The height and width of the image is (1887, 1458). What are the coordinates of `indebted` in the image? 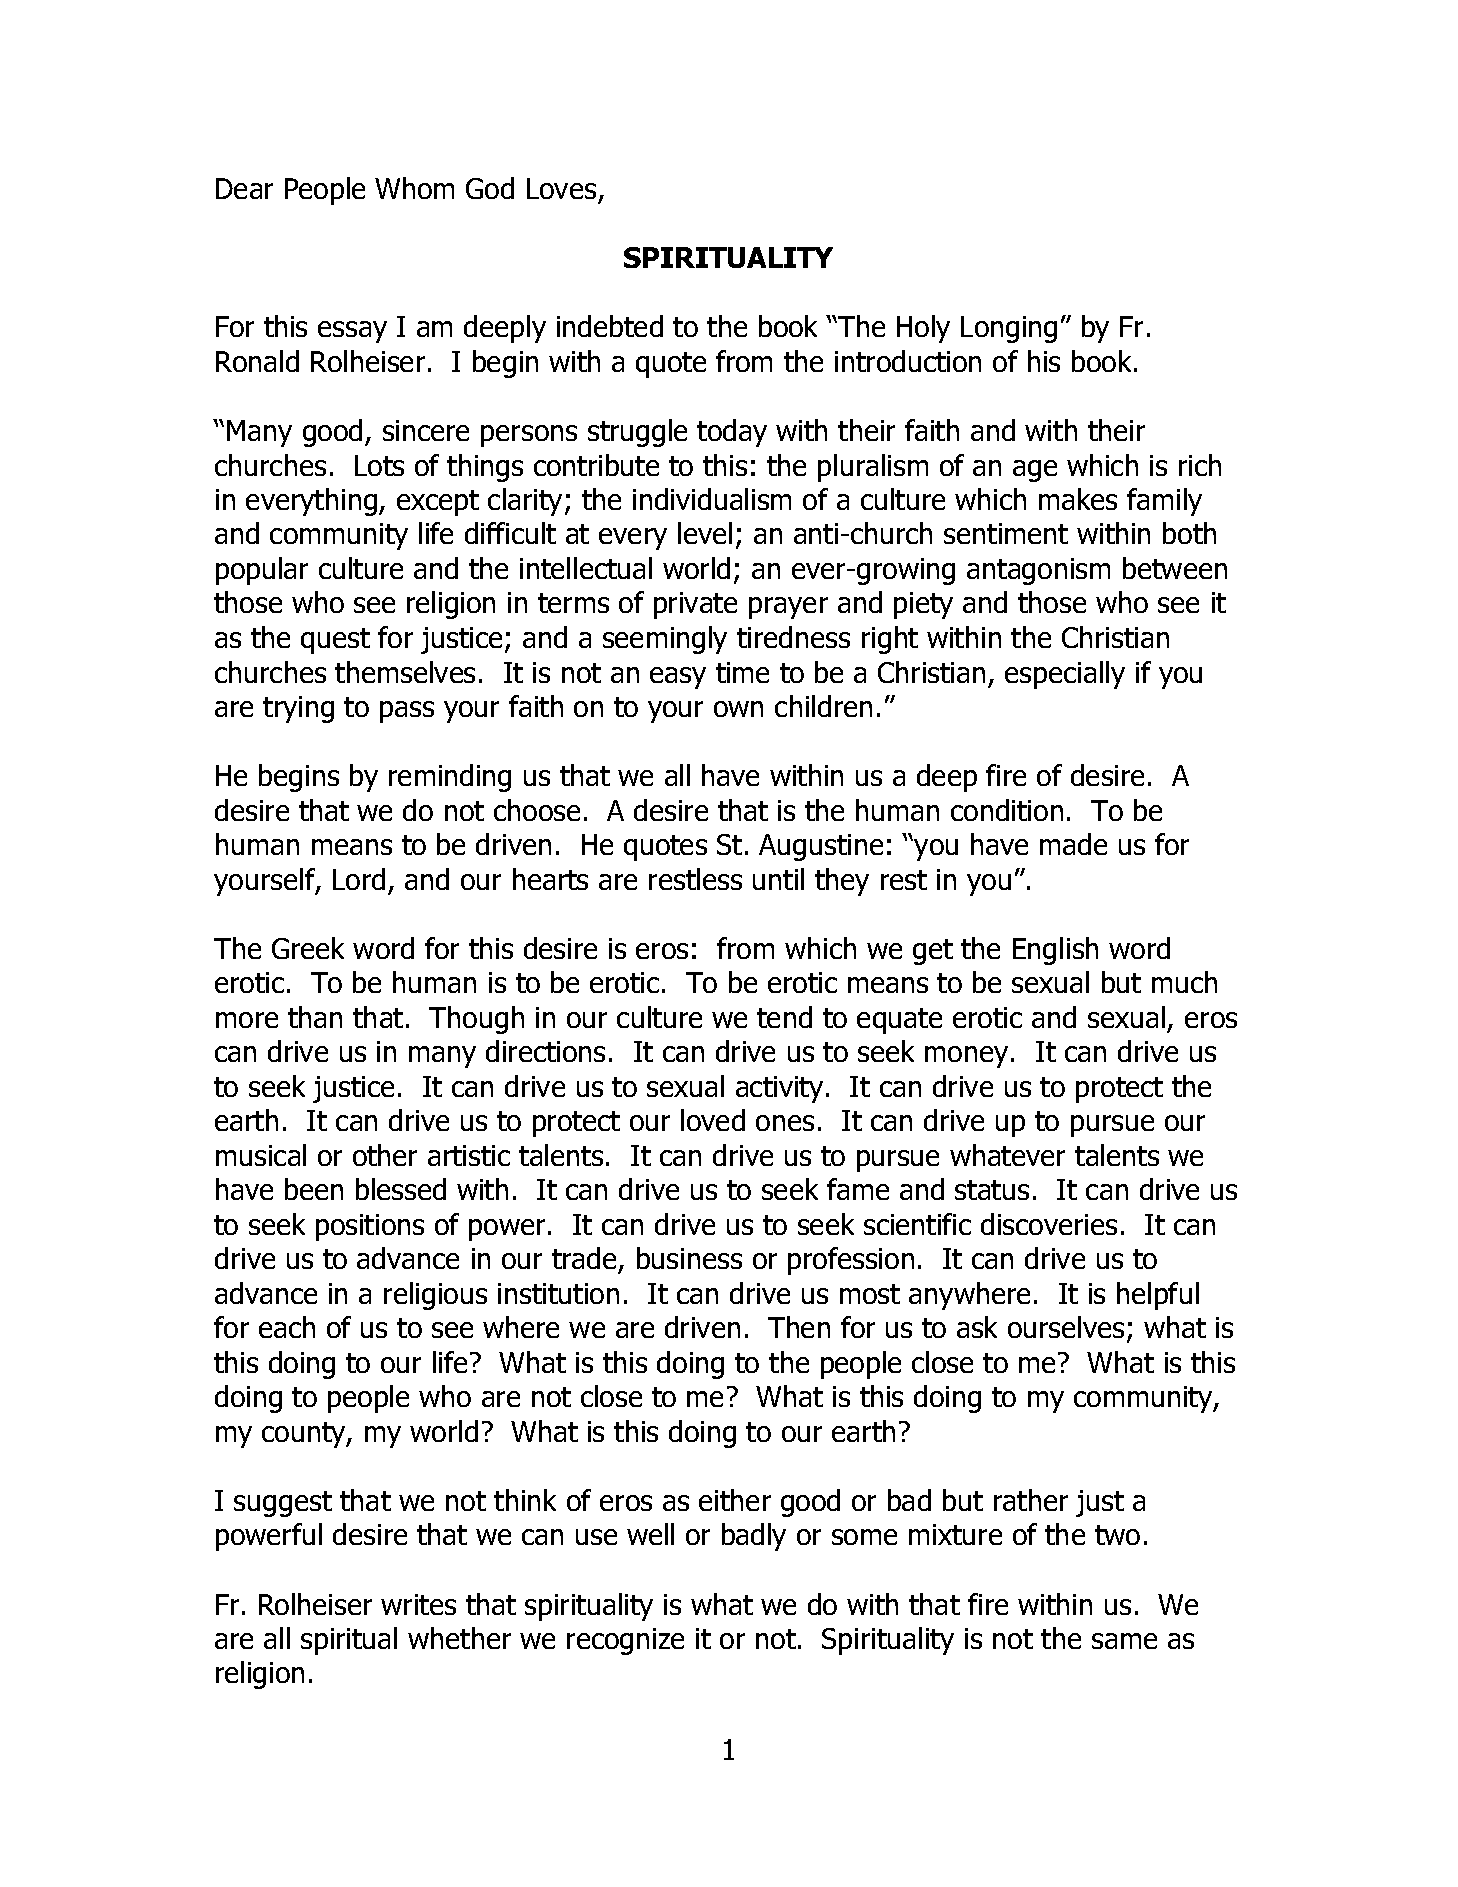 It's located at (610, 326).
